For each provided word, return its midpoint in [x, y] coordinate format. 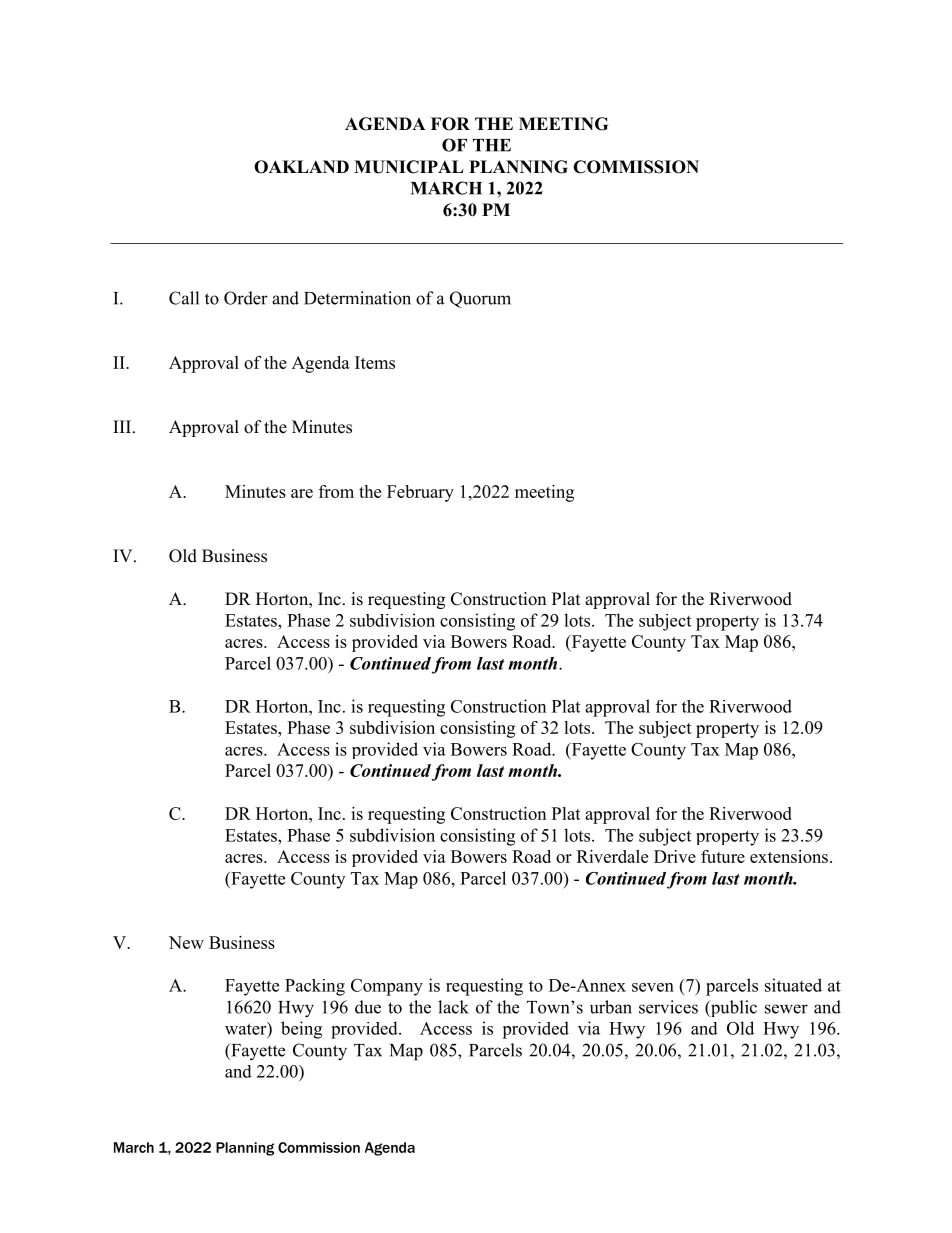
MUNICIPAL [409, 167]
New [186, 942]
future [723, 856]
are [302, 493]
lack [453, 1007]
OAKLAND [301, 167]
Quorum [480, 299]
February [420, 493]
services [668, 1007]
